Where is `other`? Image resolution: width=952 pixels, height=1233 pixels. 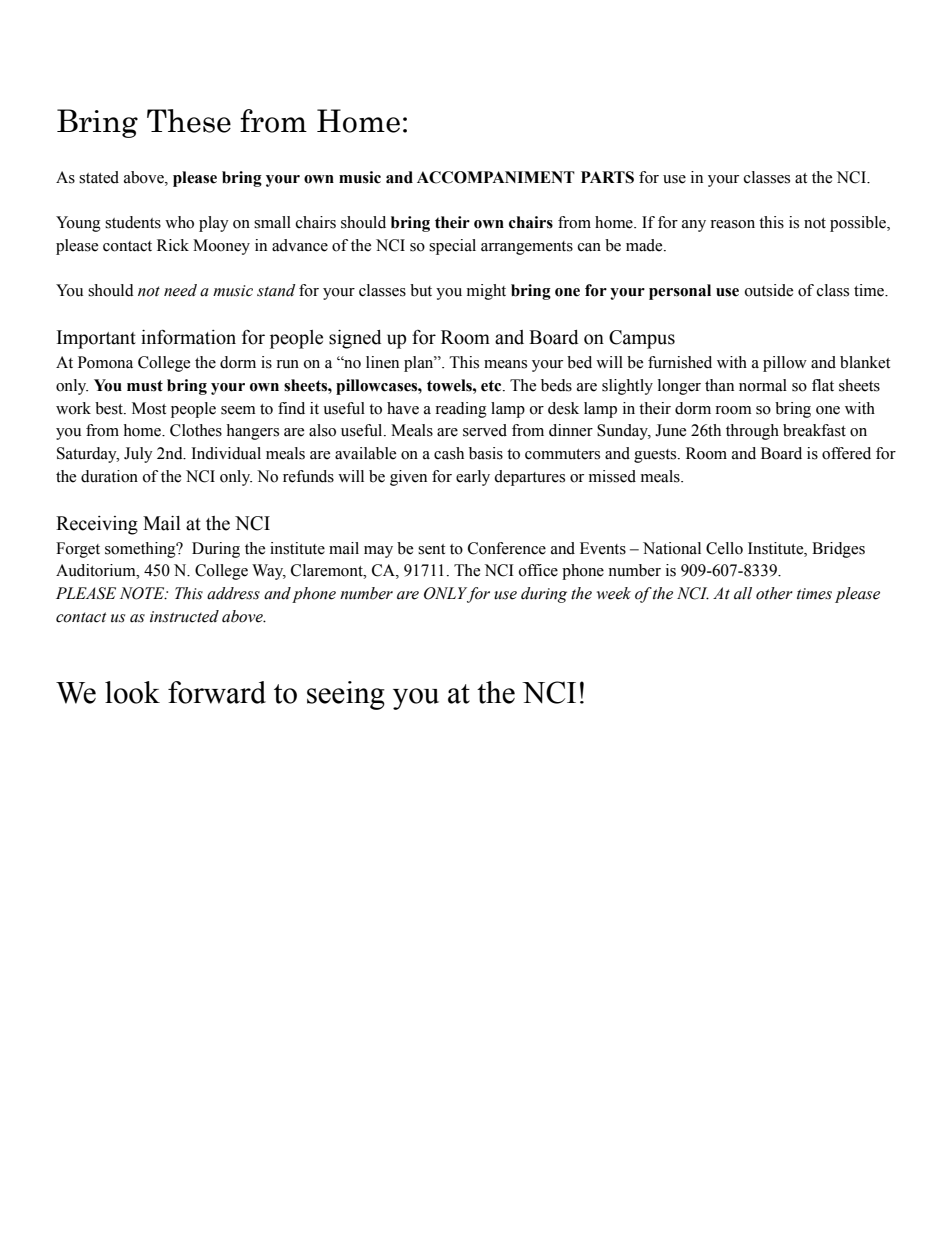
other is located at coordinates (774, 593).
